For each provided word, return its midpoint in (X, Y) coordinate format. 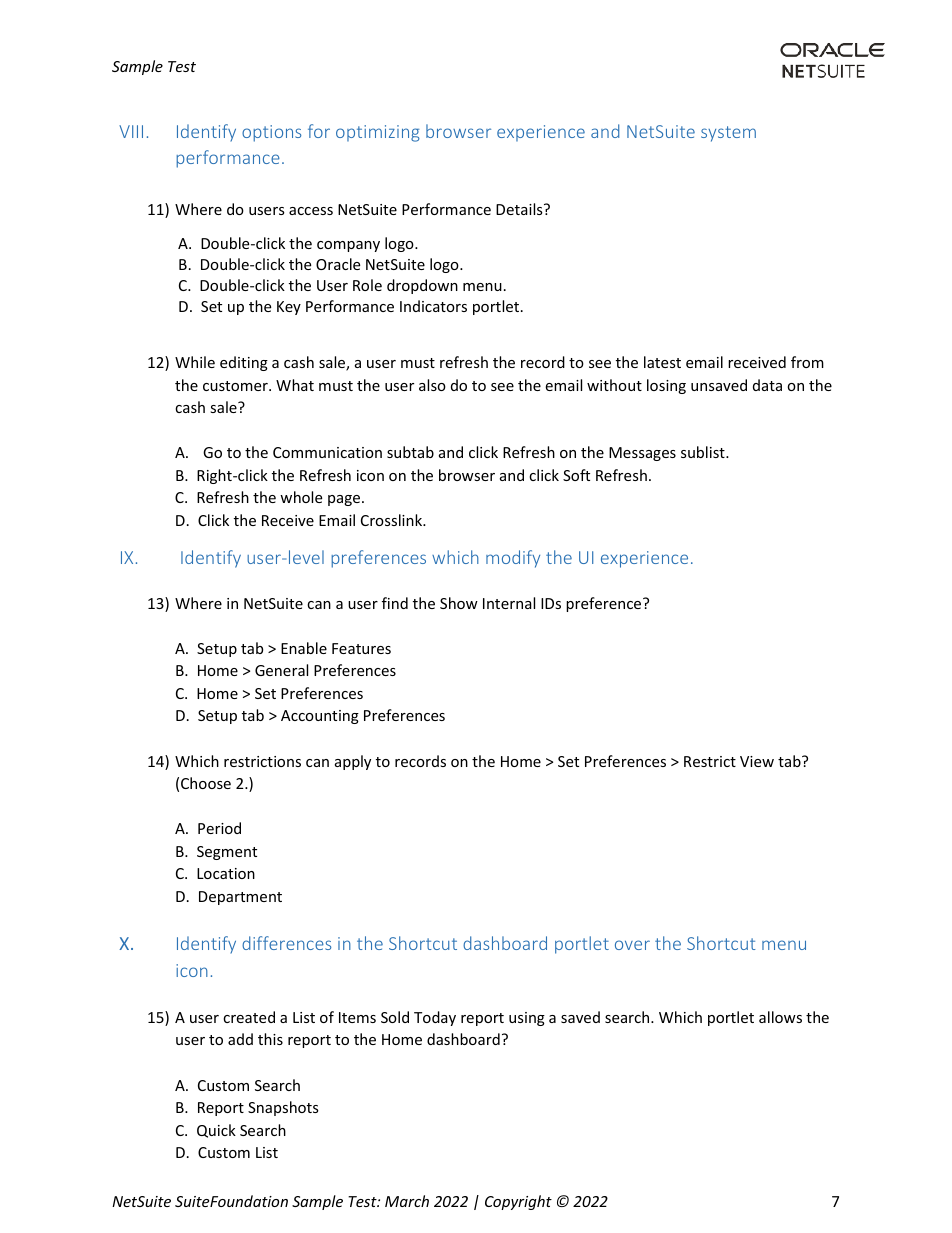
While (195, 362)
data (767, 385)
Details (520, 209)
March (407, 1201)
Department (240, 898)
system (728, 134)
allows (780, 1017)
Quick (216, 1131)
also (432, 385)
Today (435, 1018)
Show (459, 603)
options (271, 133)
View (757, 761)
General (281, 670)
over (632, 945)
